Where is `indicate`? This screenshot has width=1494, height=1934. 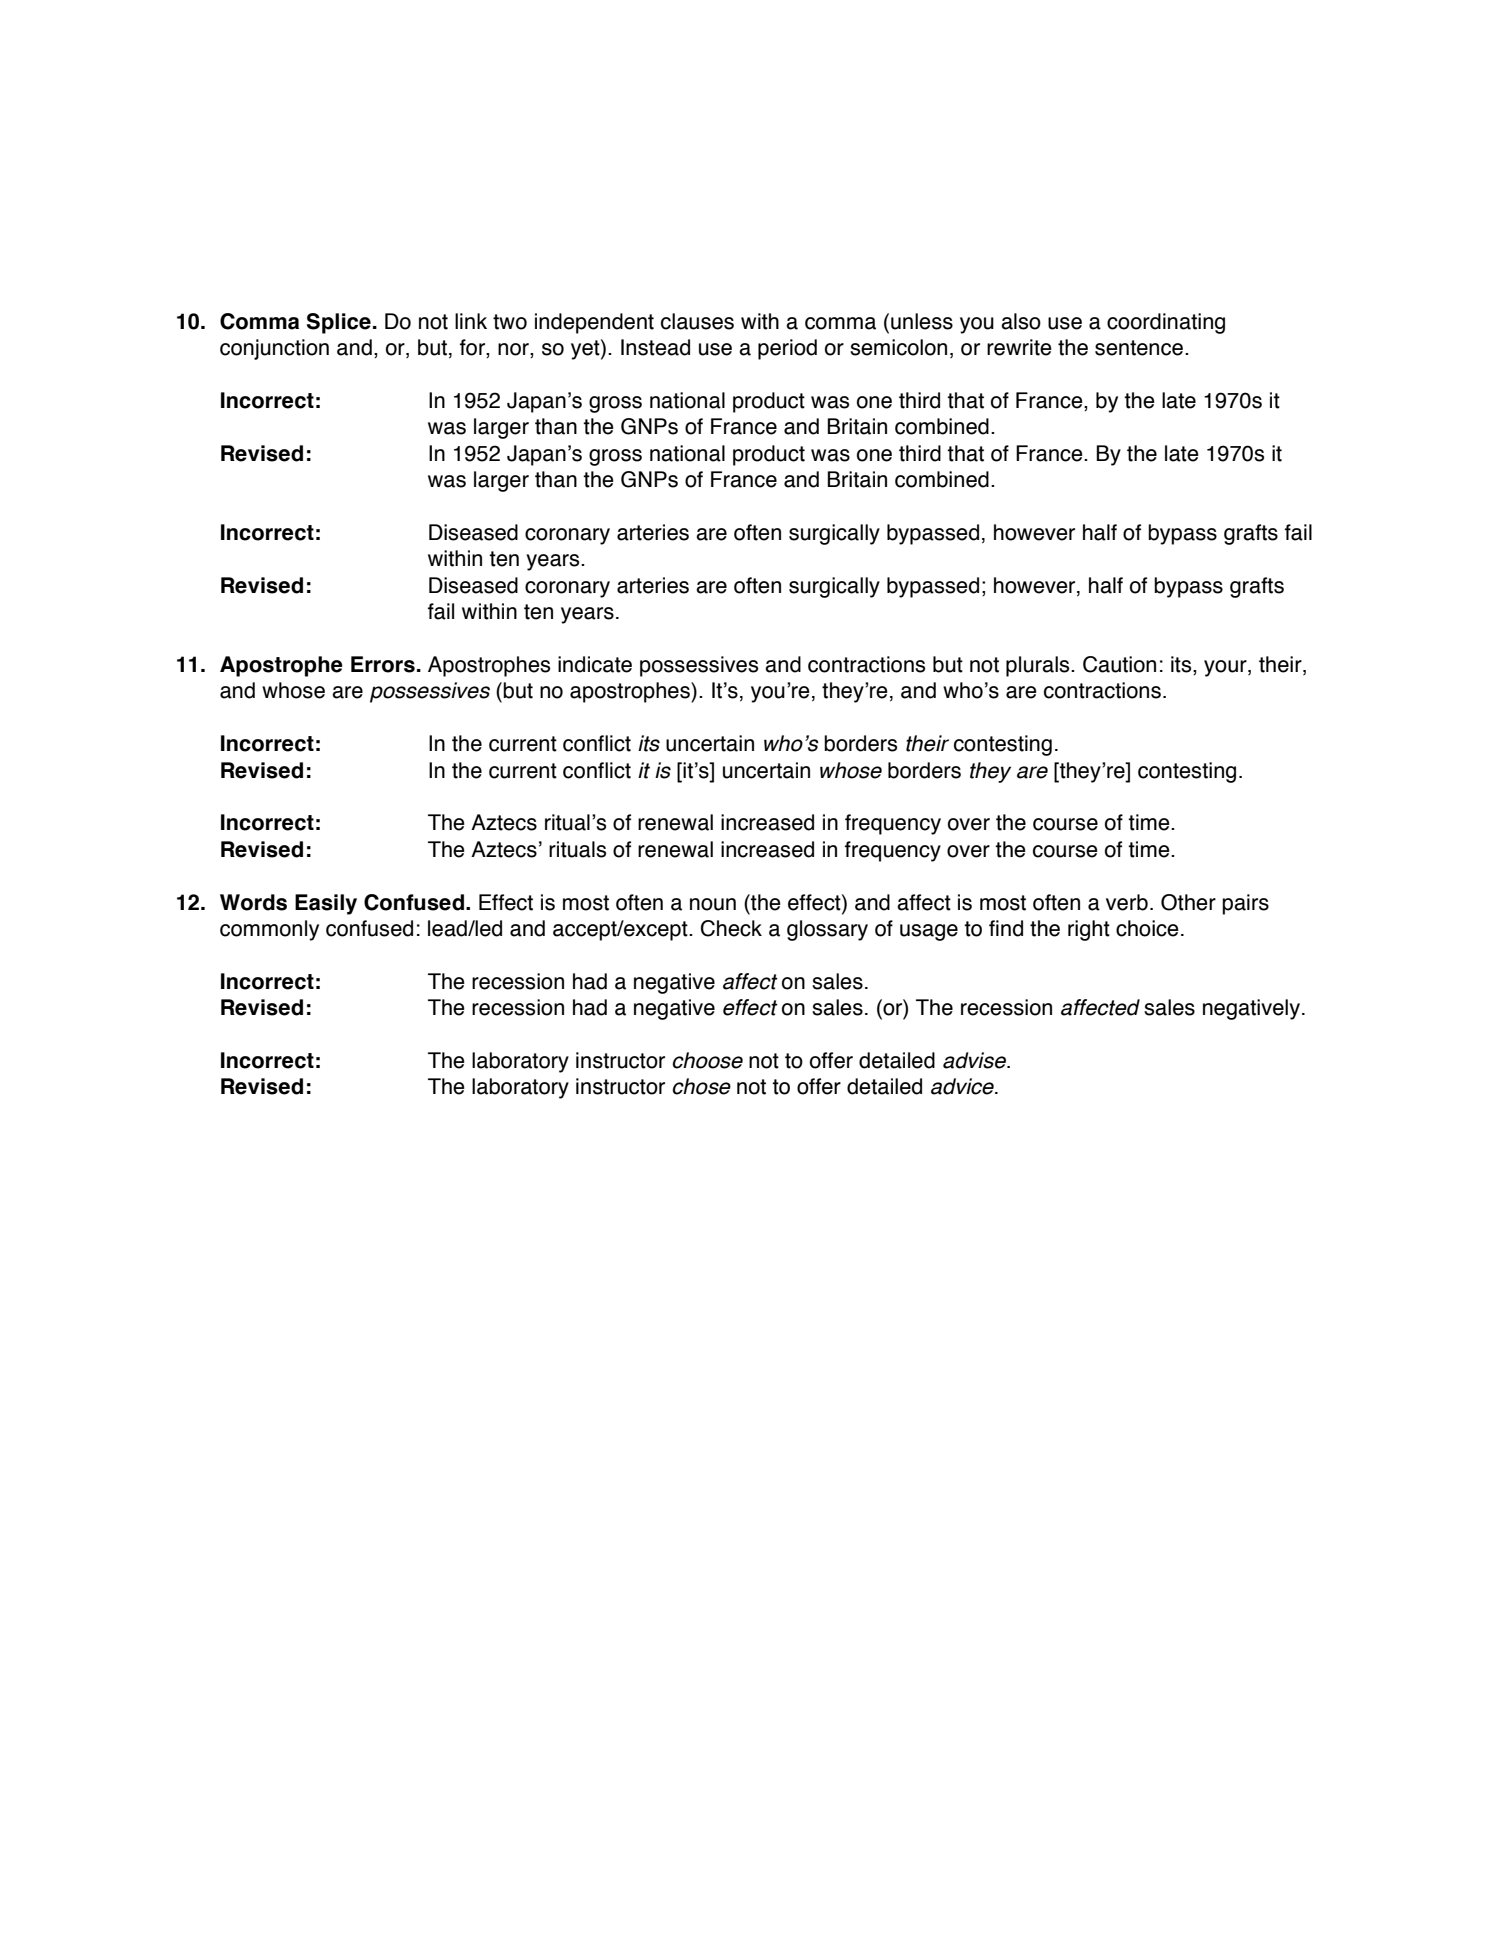
indicate is located at coordinates (595, 664).
